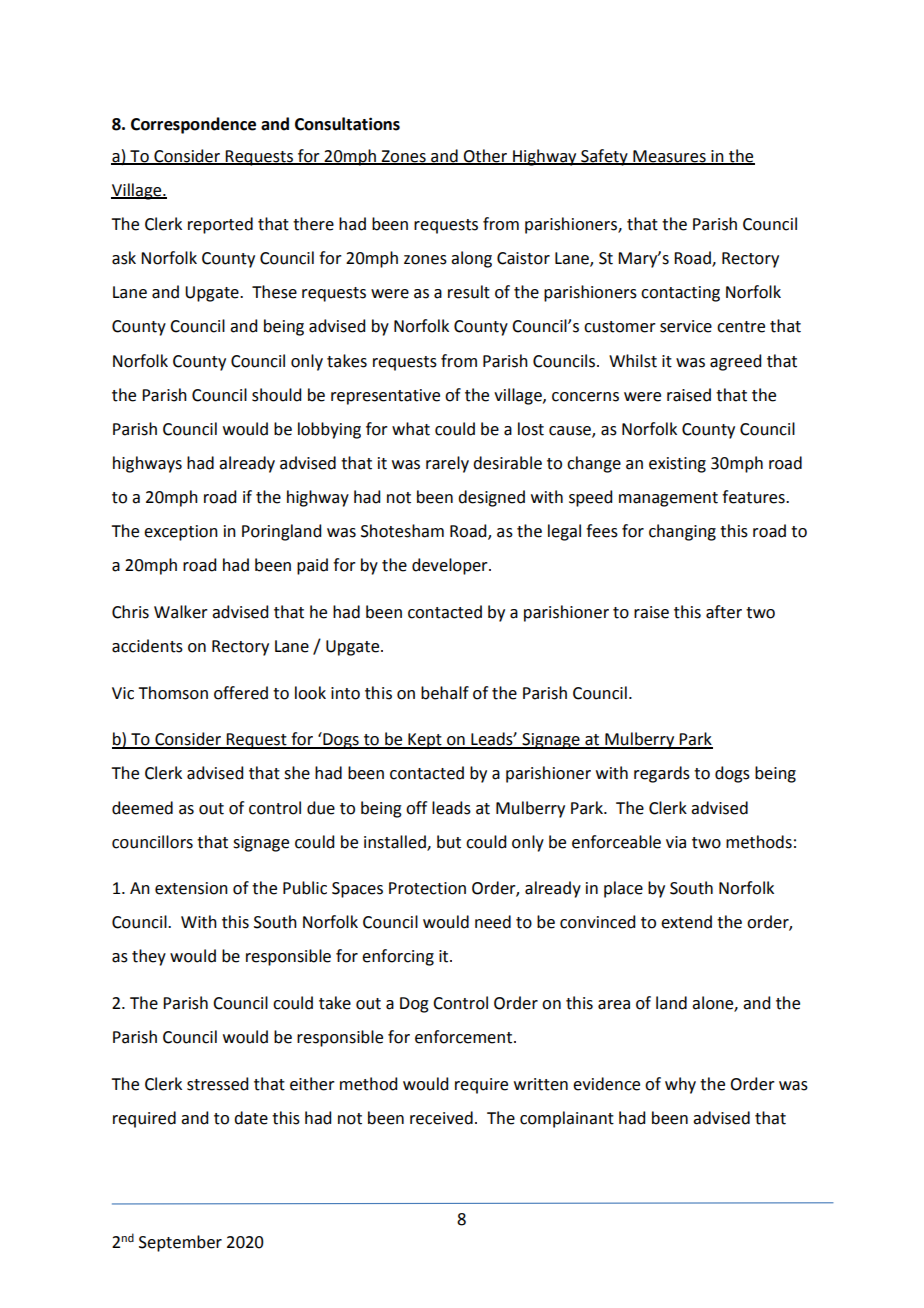  What do you see at coordinates (191, 888) in the page?
I see `extension` at bounding box center [191, 888].
